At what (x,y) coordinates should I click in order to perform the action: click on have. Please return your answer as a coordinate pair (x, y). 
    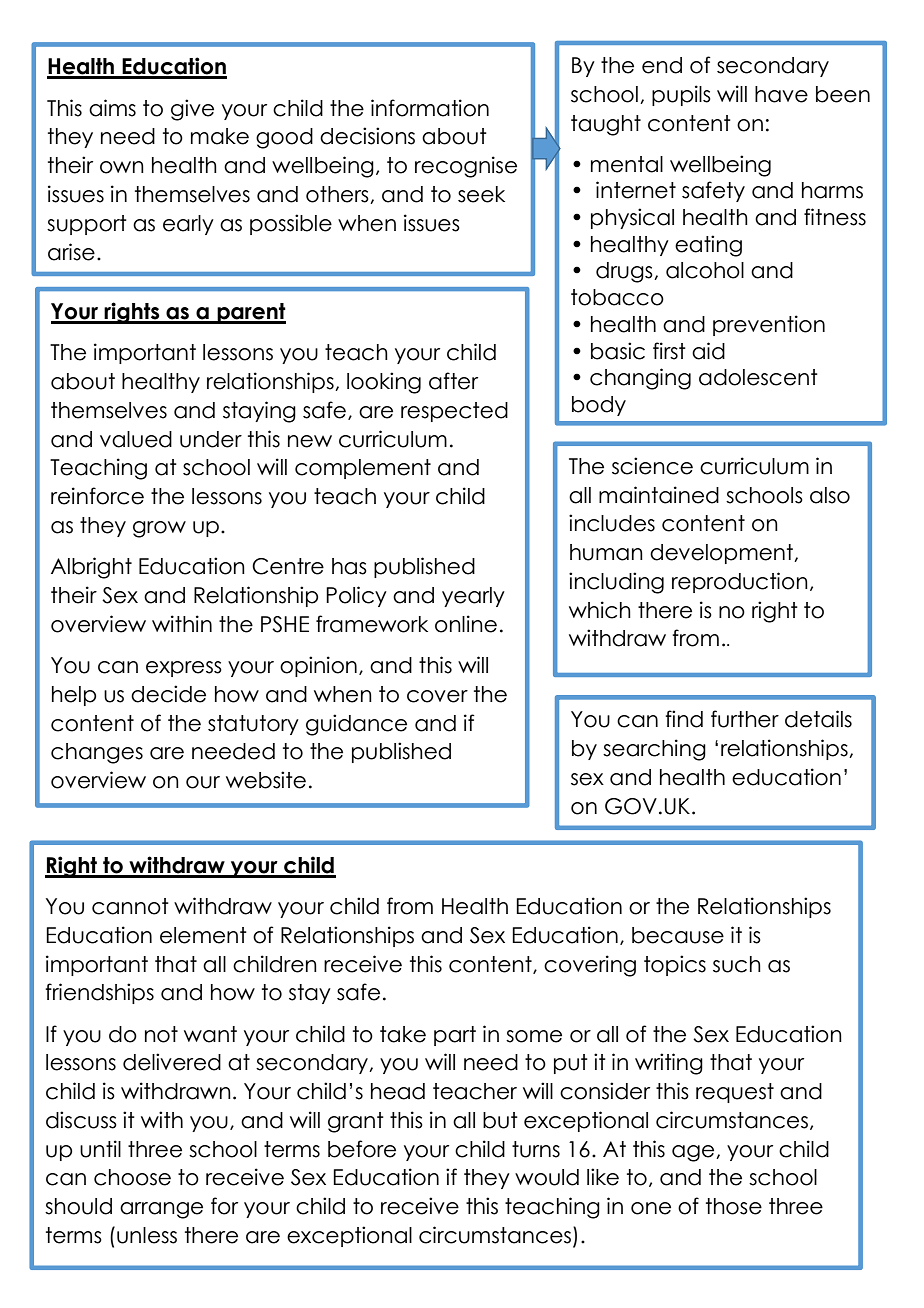
    Looking at the image, I should click on (781, 94).
